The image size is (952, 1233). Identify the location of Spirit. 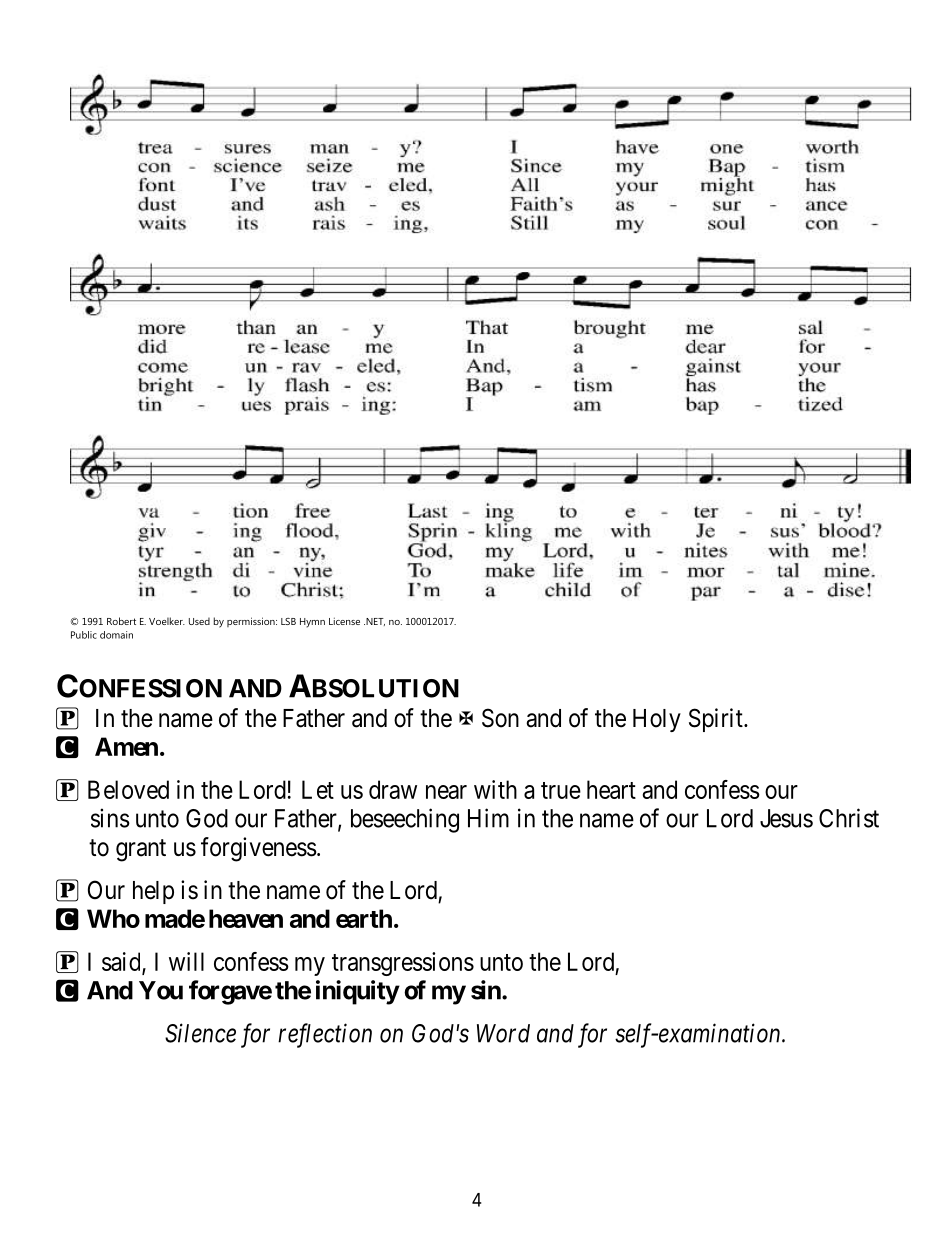
(717, 720).
